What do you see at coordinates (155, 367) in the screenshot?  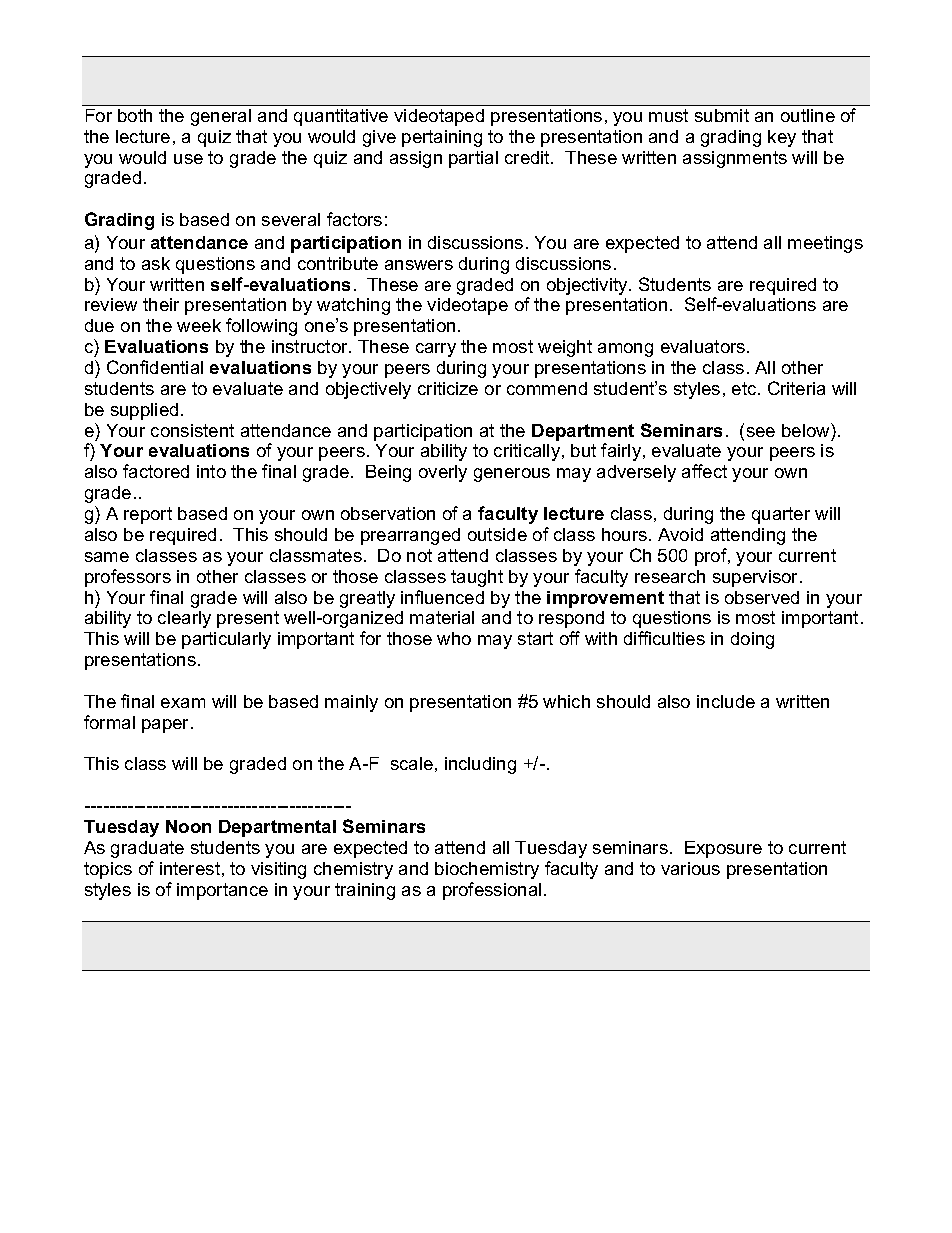 I see `Confidential` at bounding box center [155, 367].
